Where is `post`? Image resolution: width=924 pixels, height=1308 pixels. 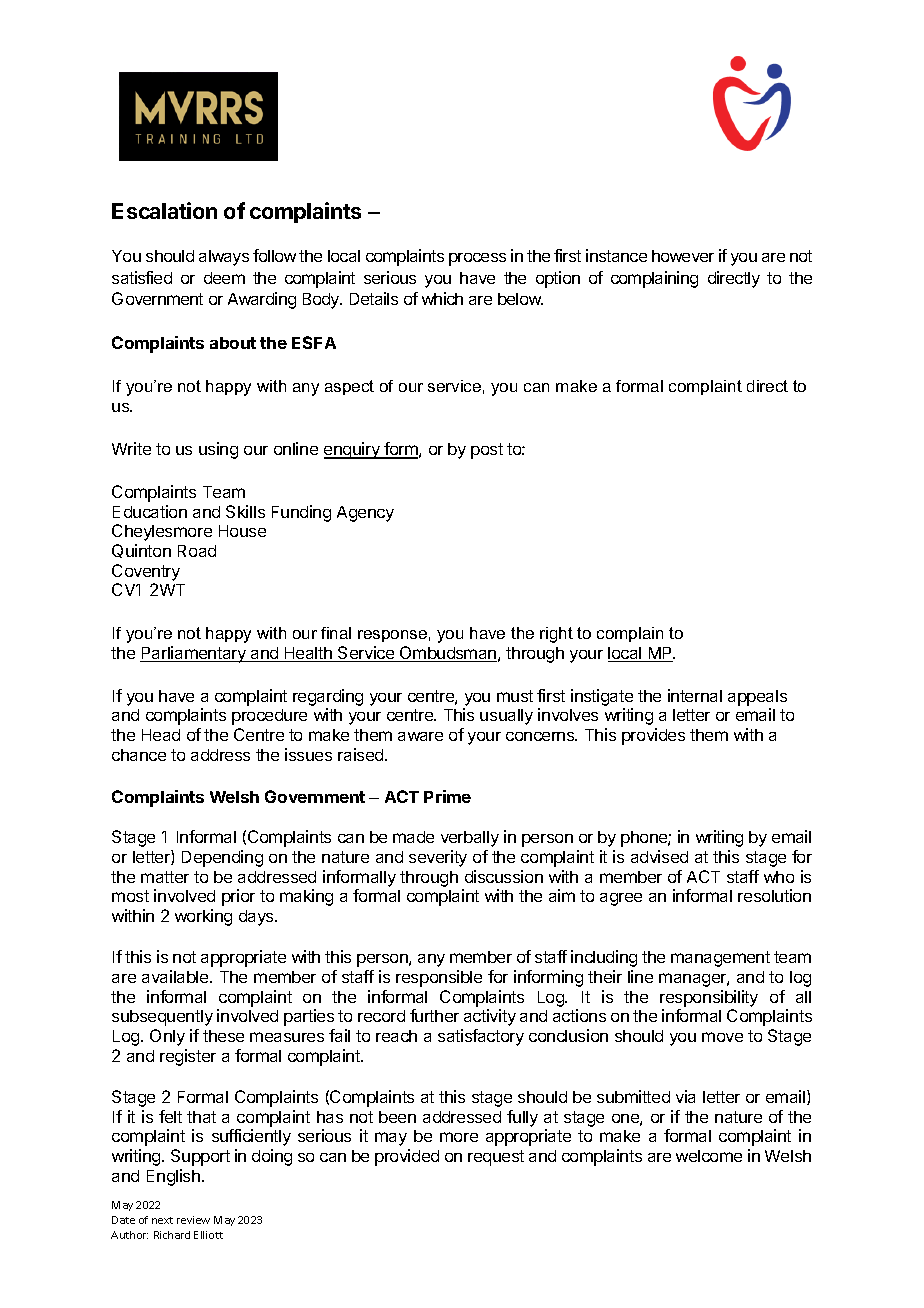
post is located at coordinates (487, 451).
